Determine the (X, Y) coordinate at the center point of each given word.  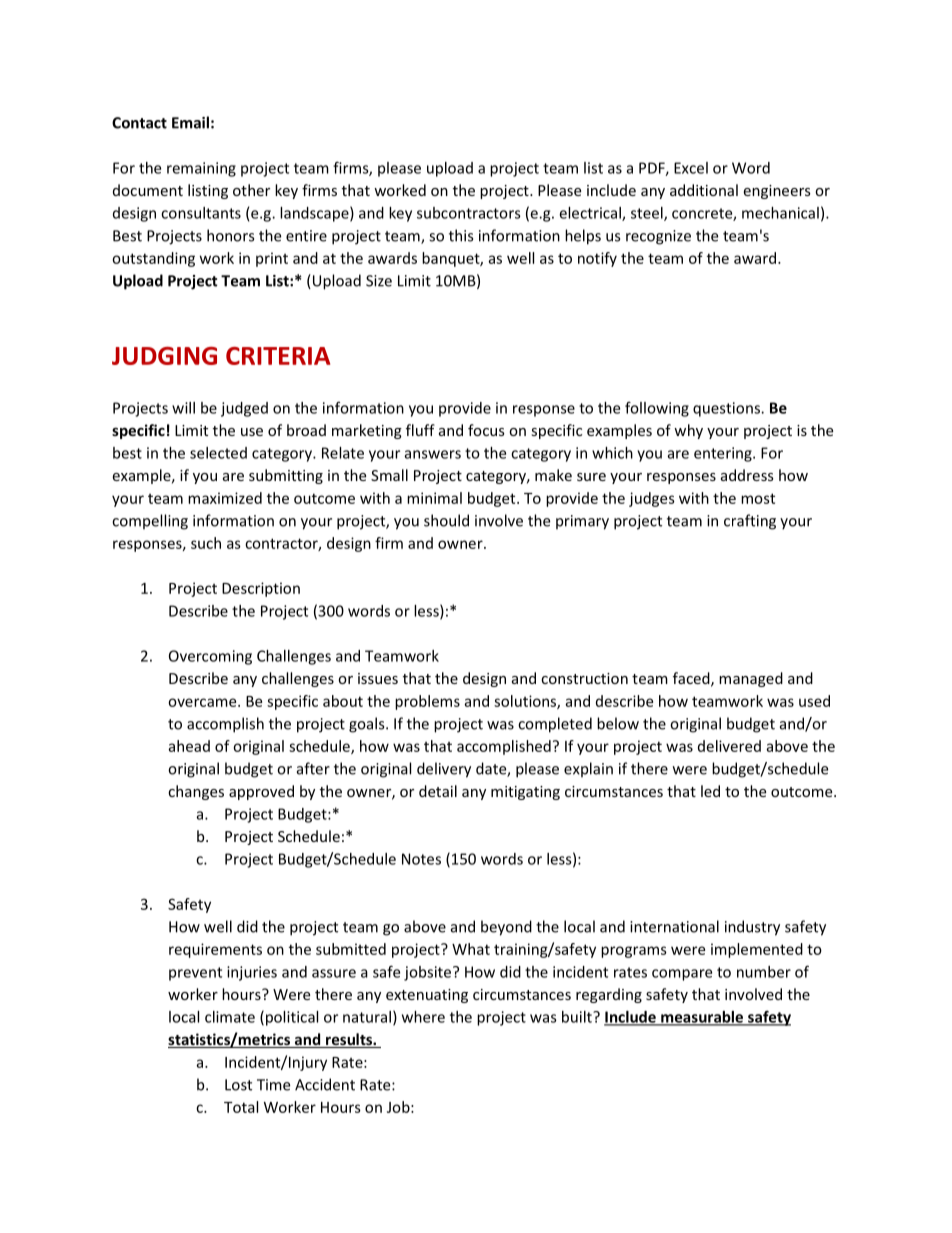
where (423, 1017)
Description (261, 589)
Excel (691, 168)
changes (196, 792)
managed (751, 679)
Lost (238, 1085)
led (710, 791)
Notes (421, 859)
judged (244, 409)
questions (727, 409)
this (461, 235)
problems (427, 702)
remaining (201, 169)
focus (486, 430)
